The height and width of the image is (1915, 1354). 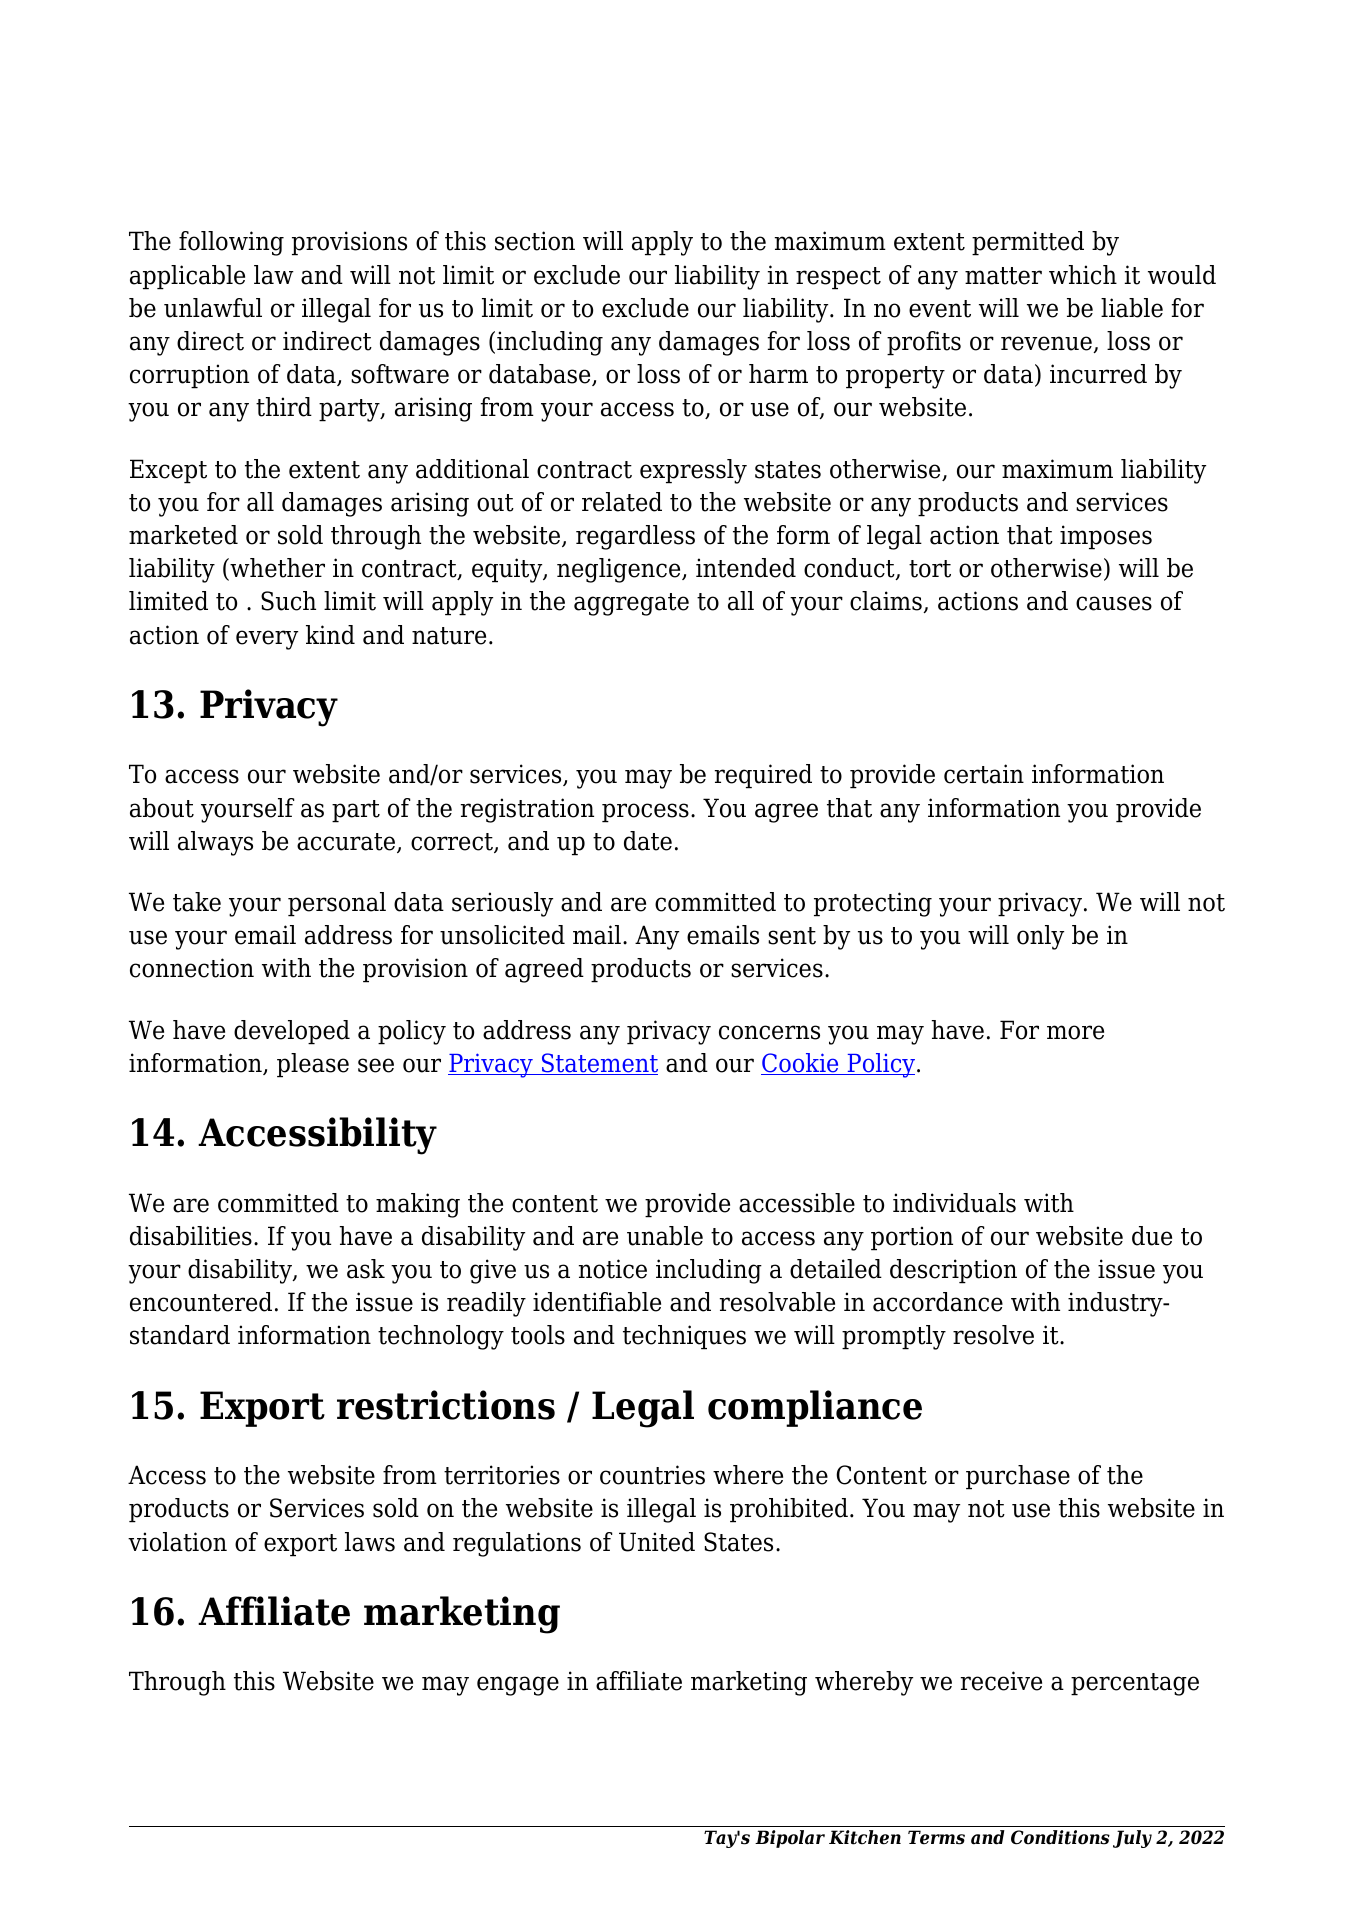 What do you see at coordinates (213, 308) in the image?
I see `unlawful` at bounding box center [213, 308].
